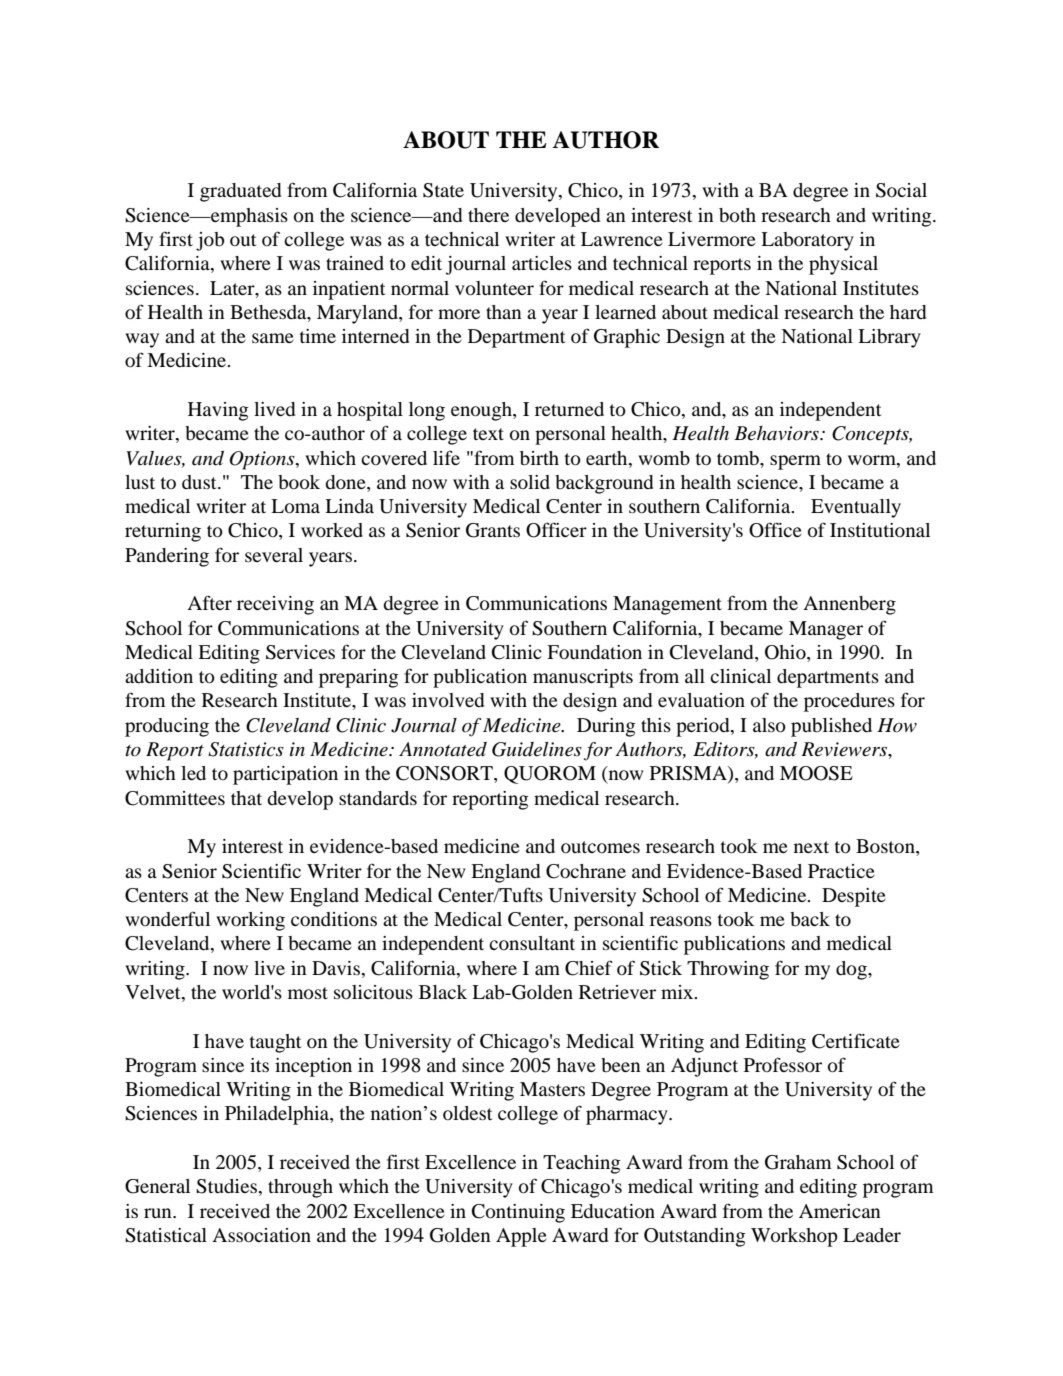  Describe the element at coordinates (518, 1213) in the image. I see `Continuing` at that location.
